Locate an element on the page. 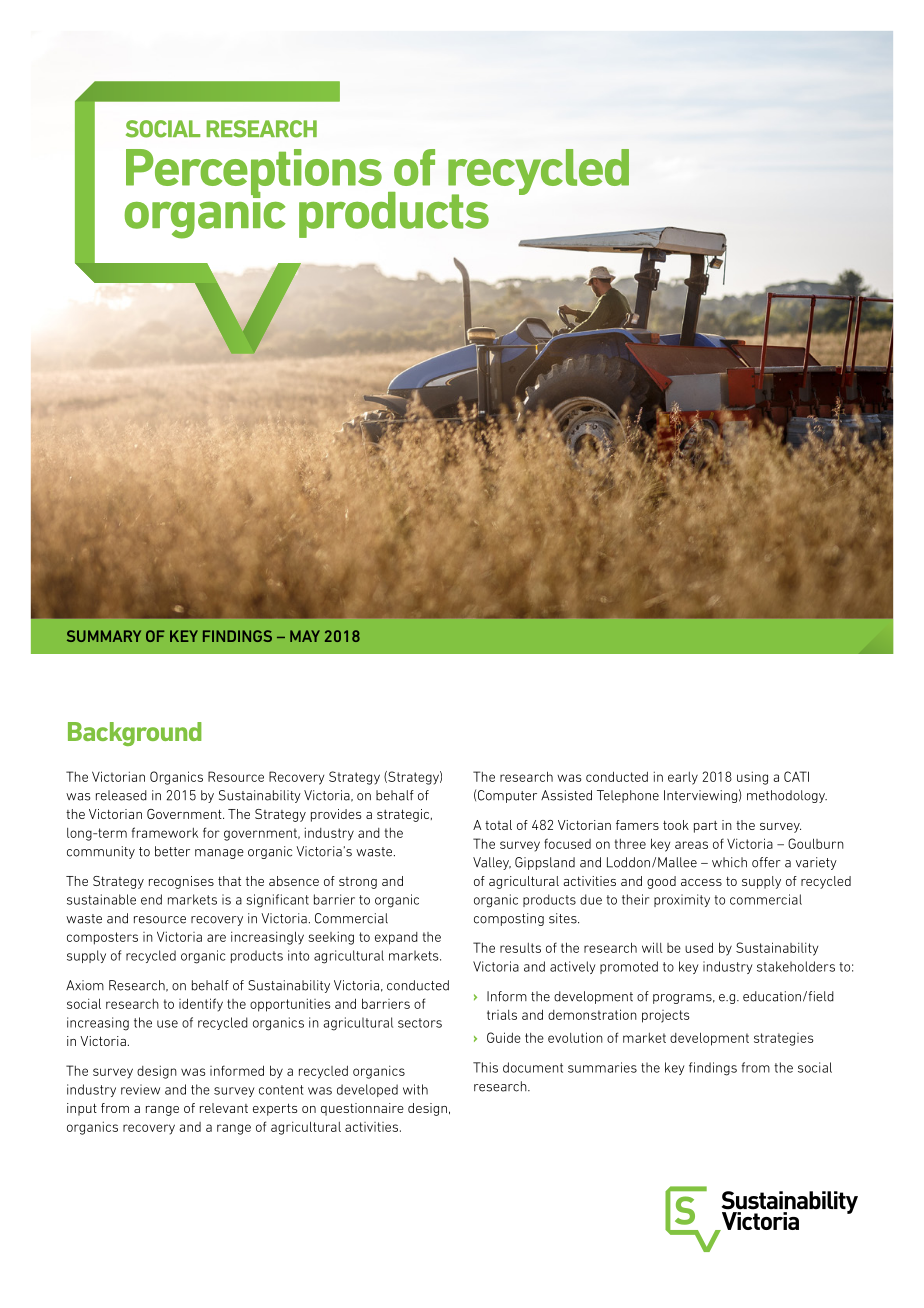  methodology is located at coordinates (787, 796).
